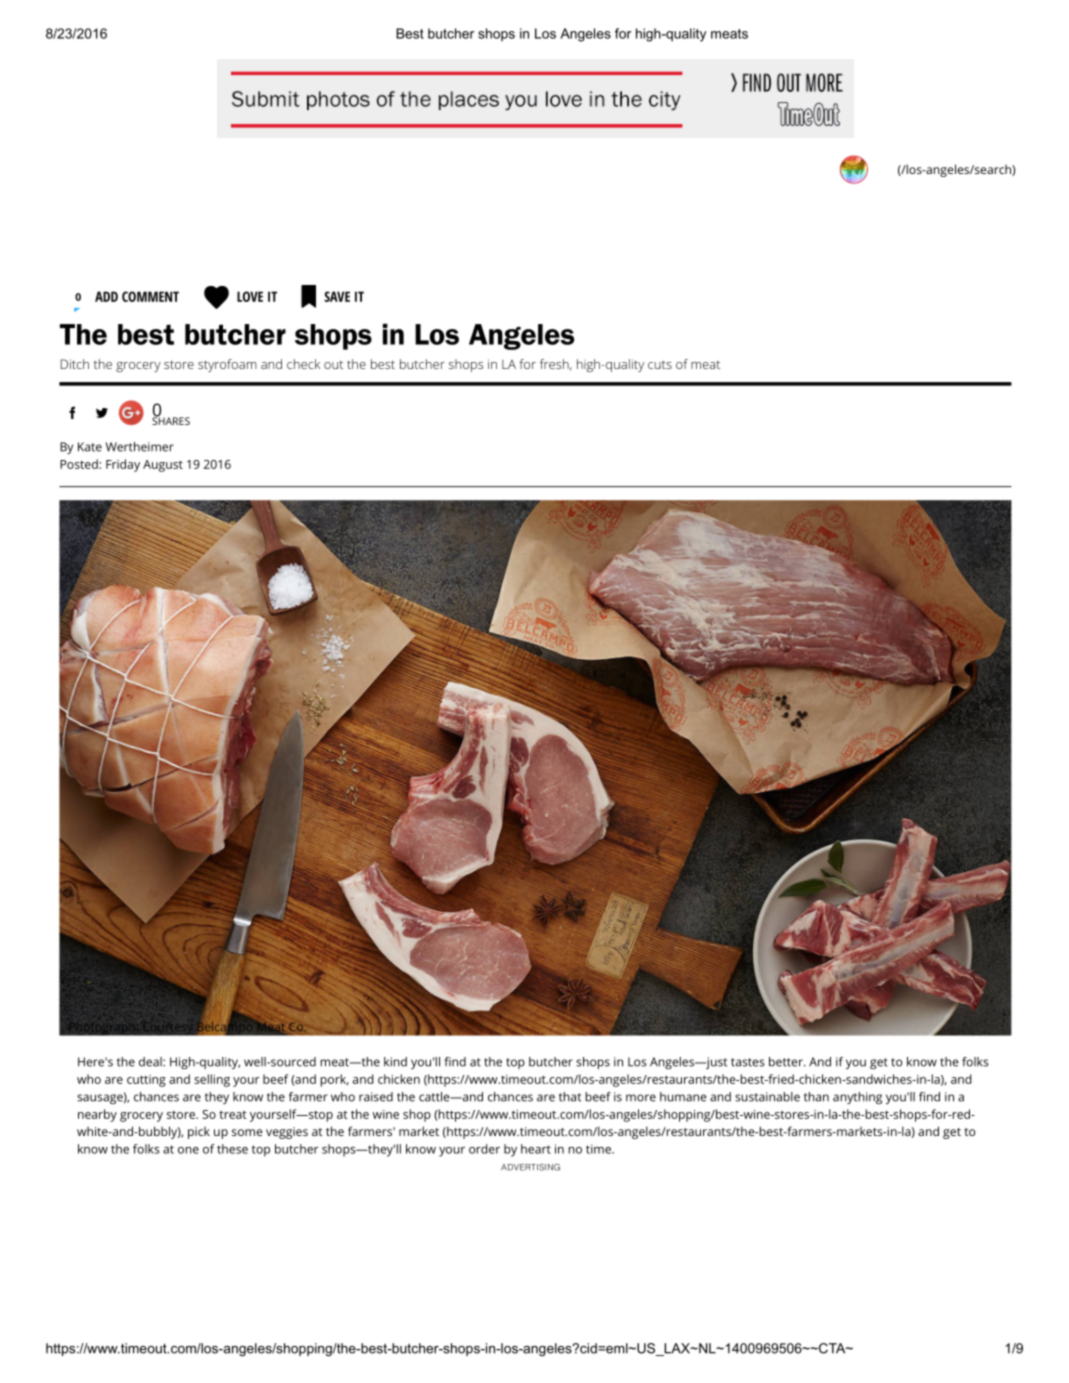 The width and height of the screenshot is (1069, 1383). Describe the element at coordinates (188, 1150) in the screenshot. I see `one` at that location.
